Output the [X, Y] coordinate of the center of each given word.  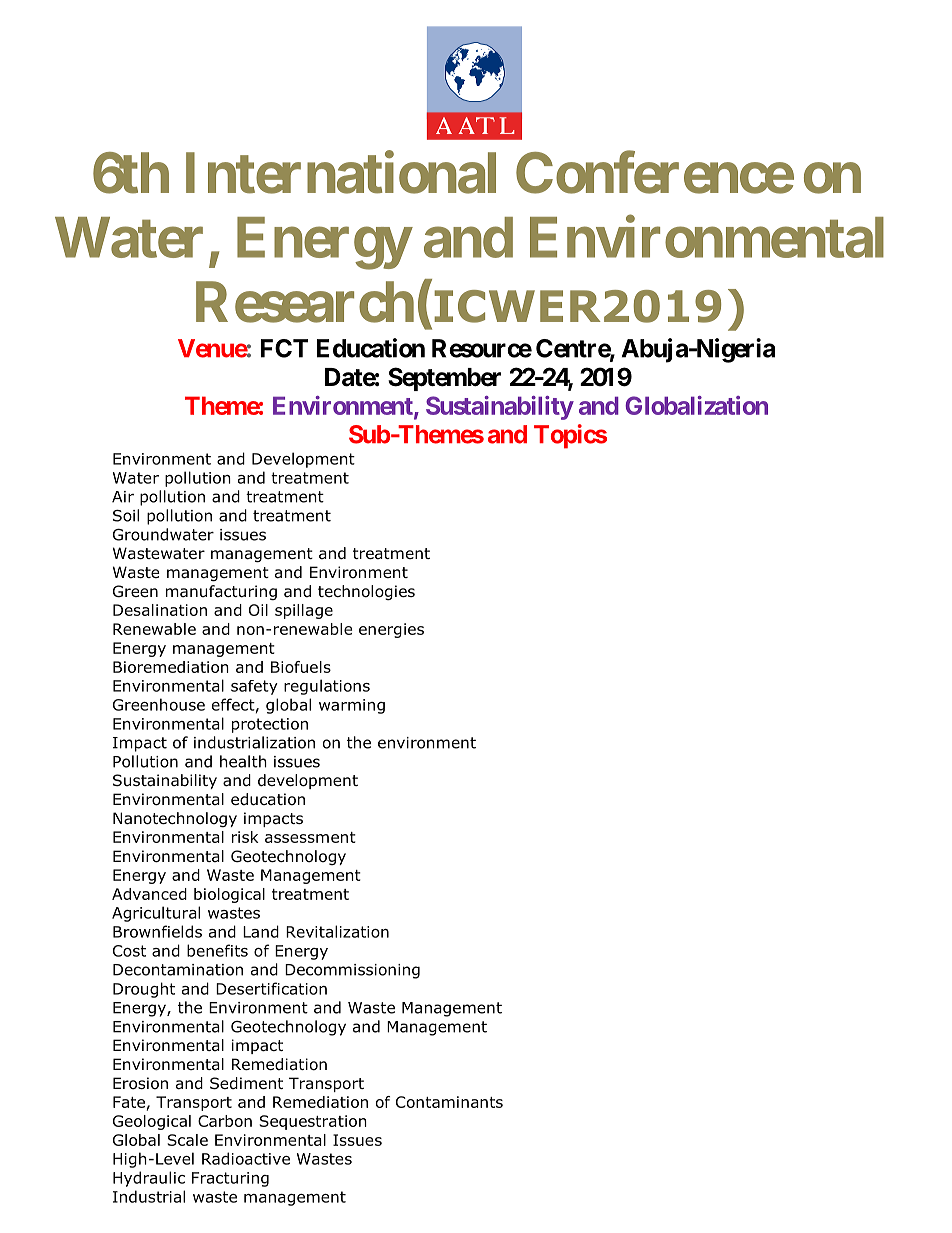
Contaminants [449, 1102]
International [341, 173]
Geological [152, 1122]
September [444, 379]
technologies [366, 592]
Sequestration [313, 1122]
